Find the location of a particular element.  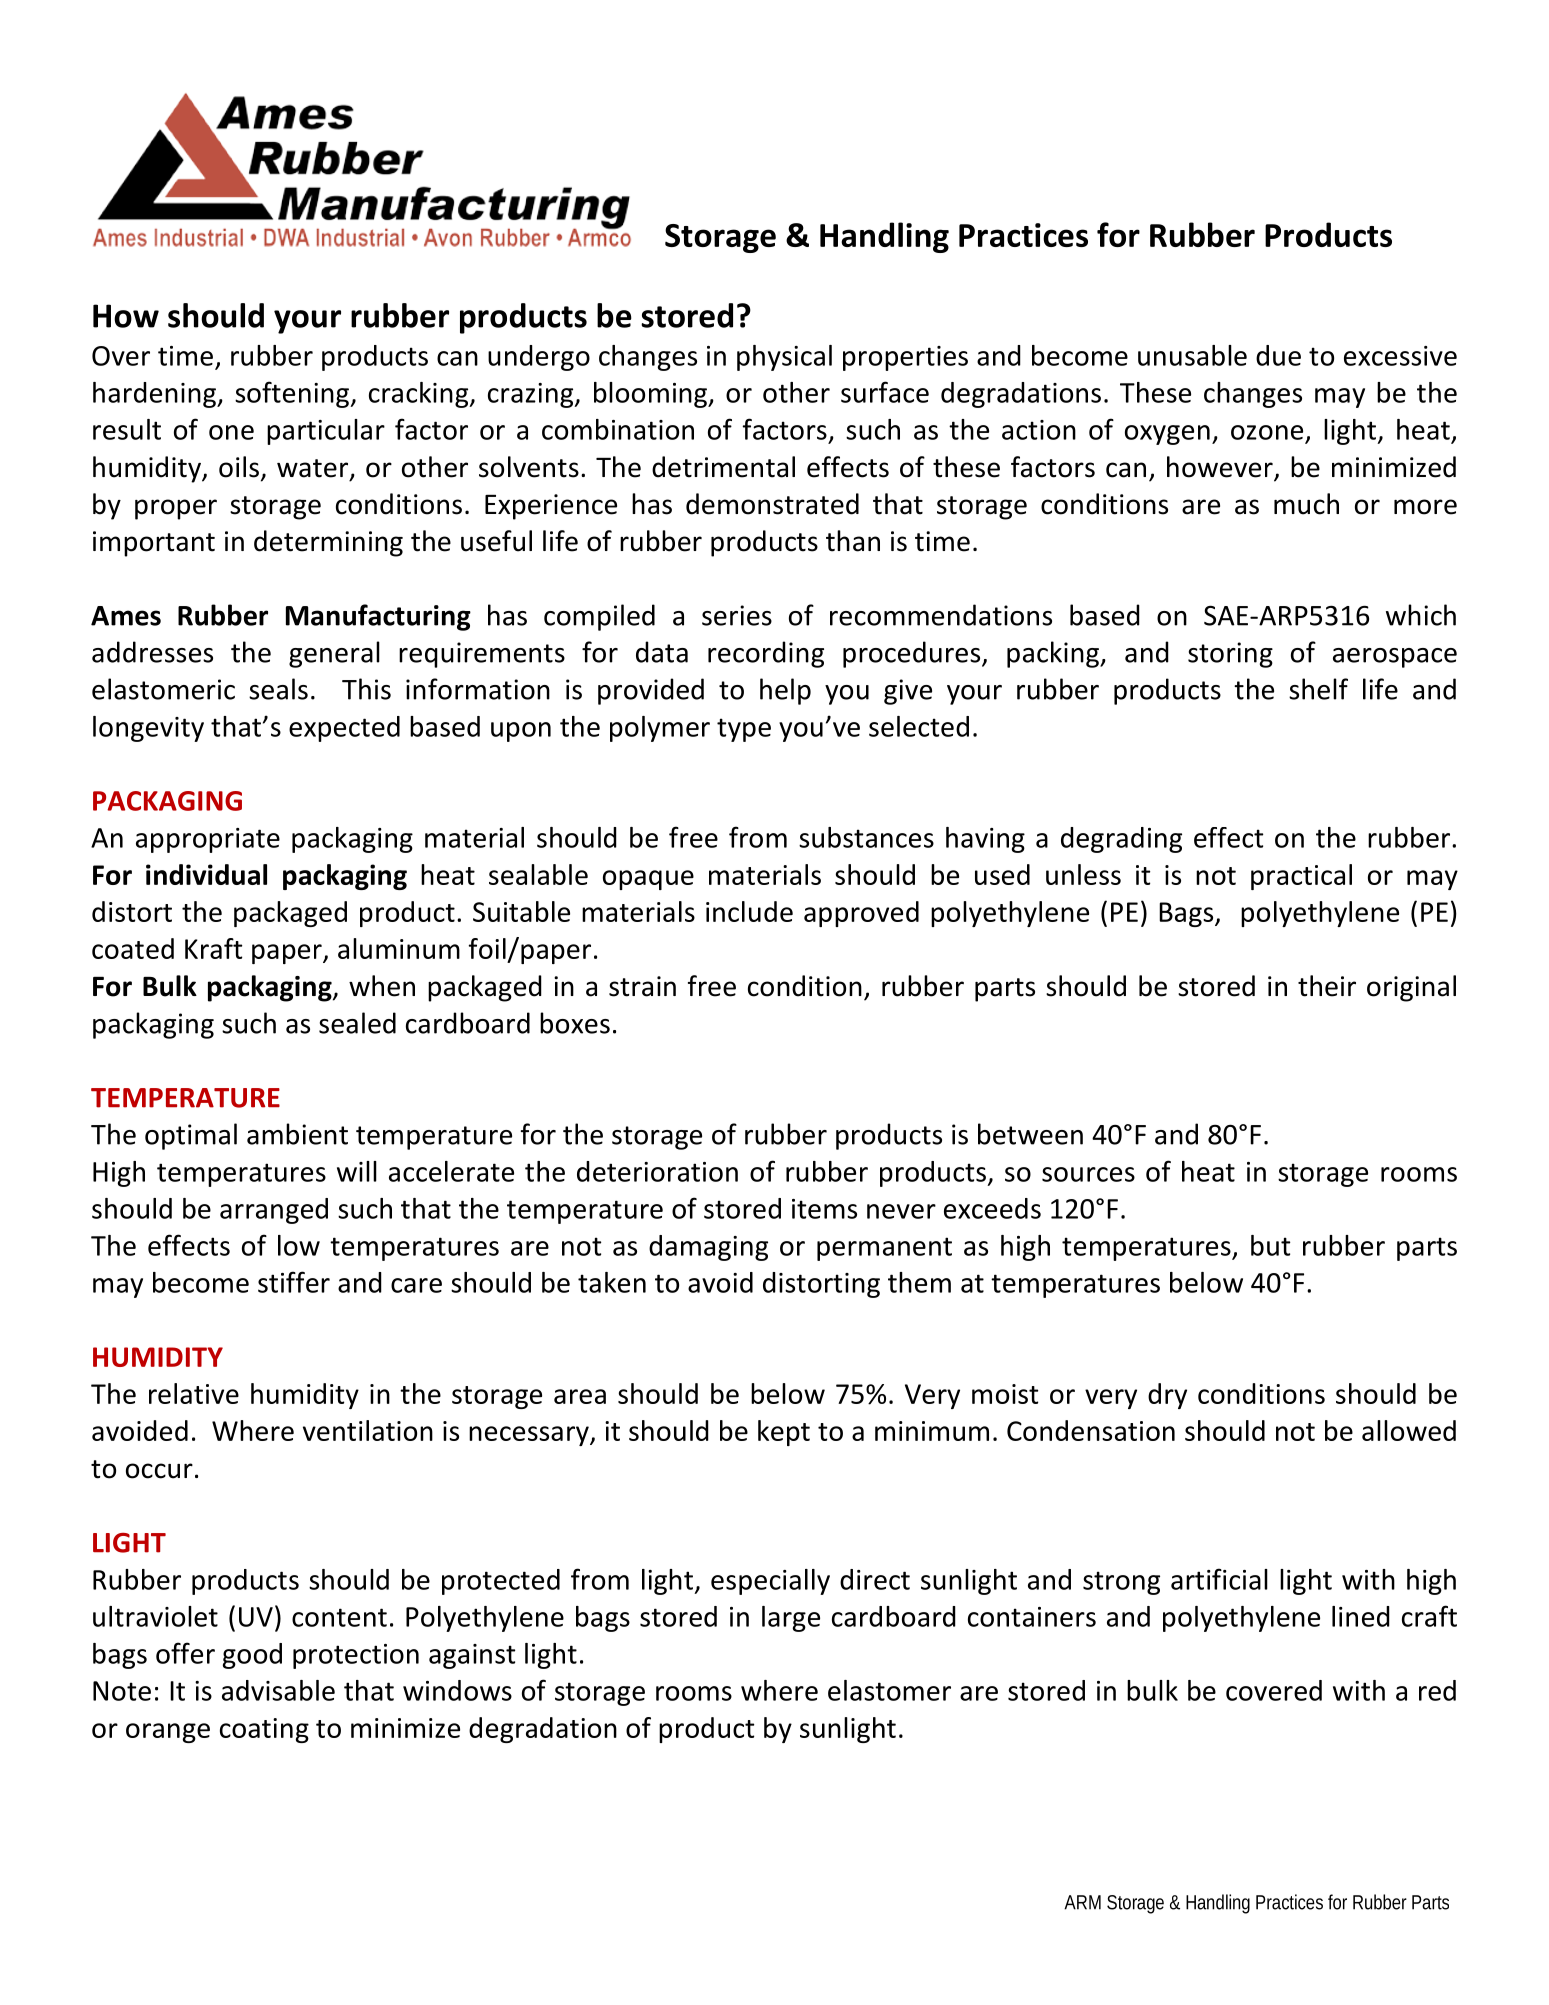

relative is located at coordinates (194, 1393).
